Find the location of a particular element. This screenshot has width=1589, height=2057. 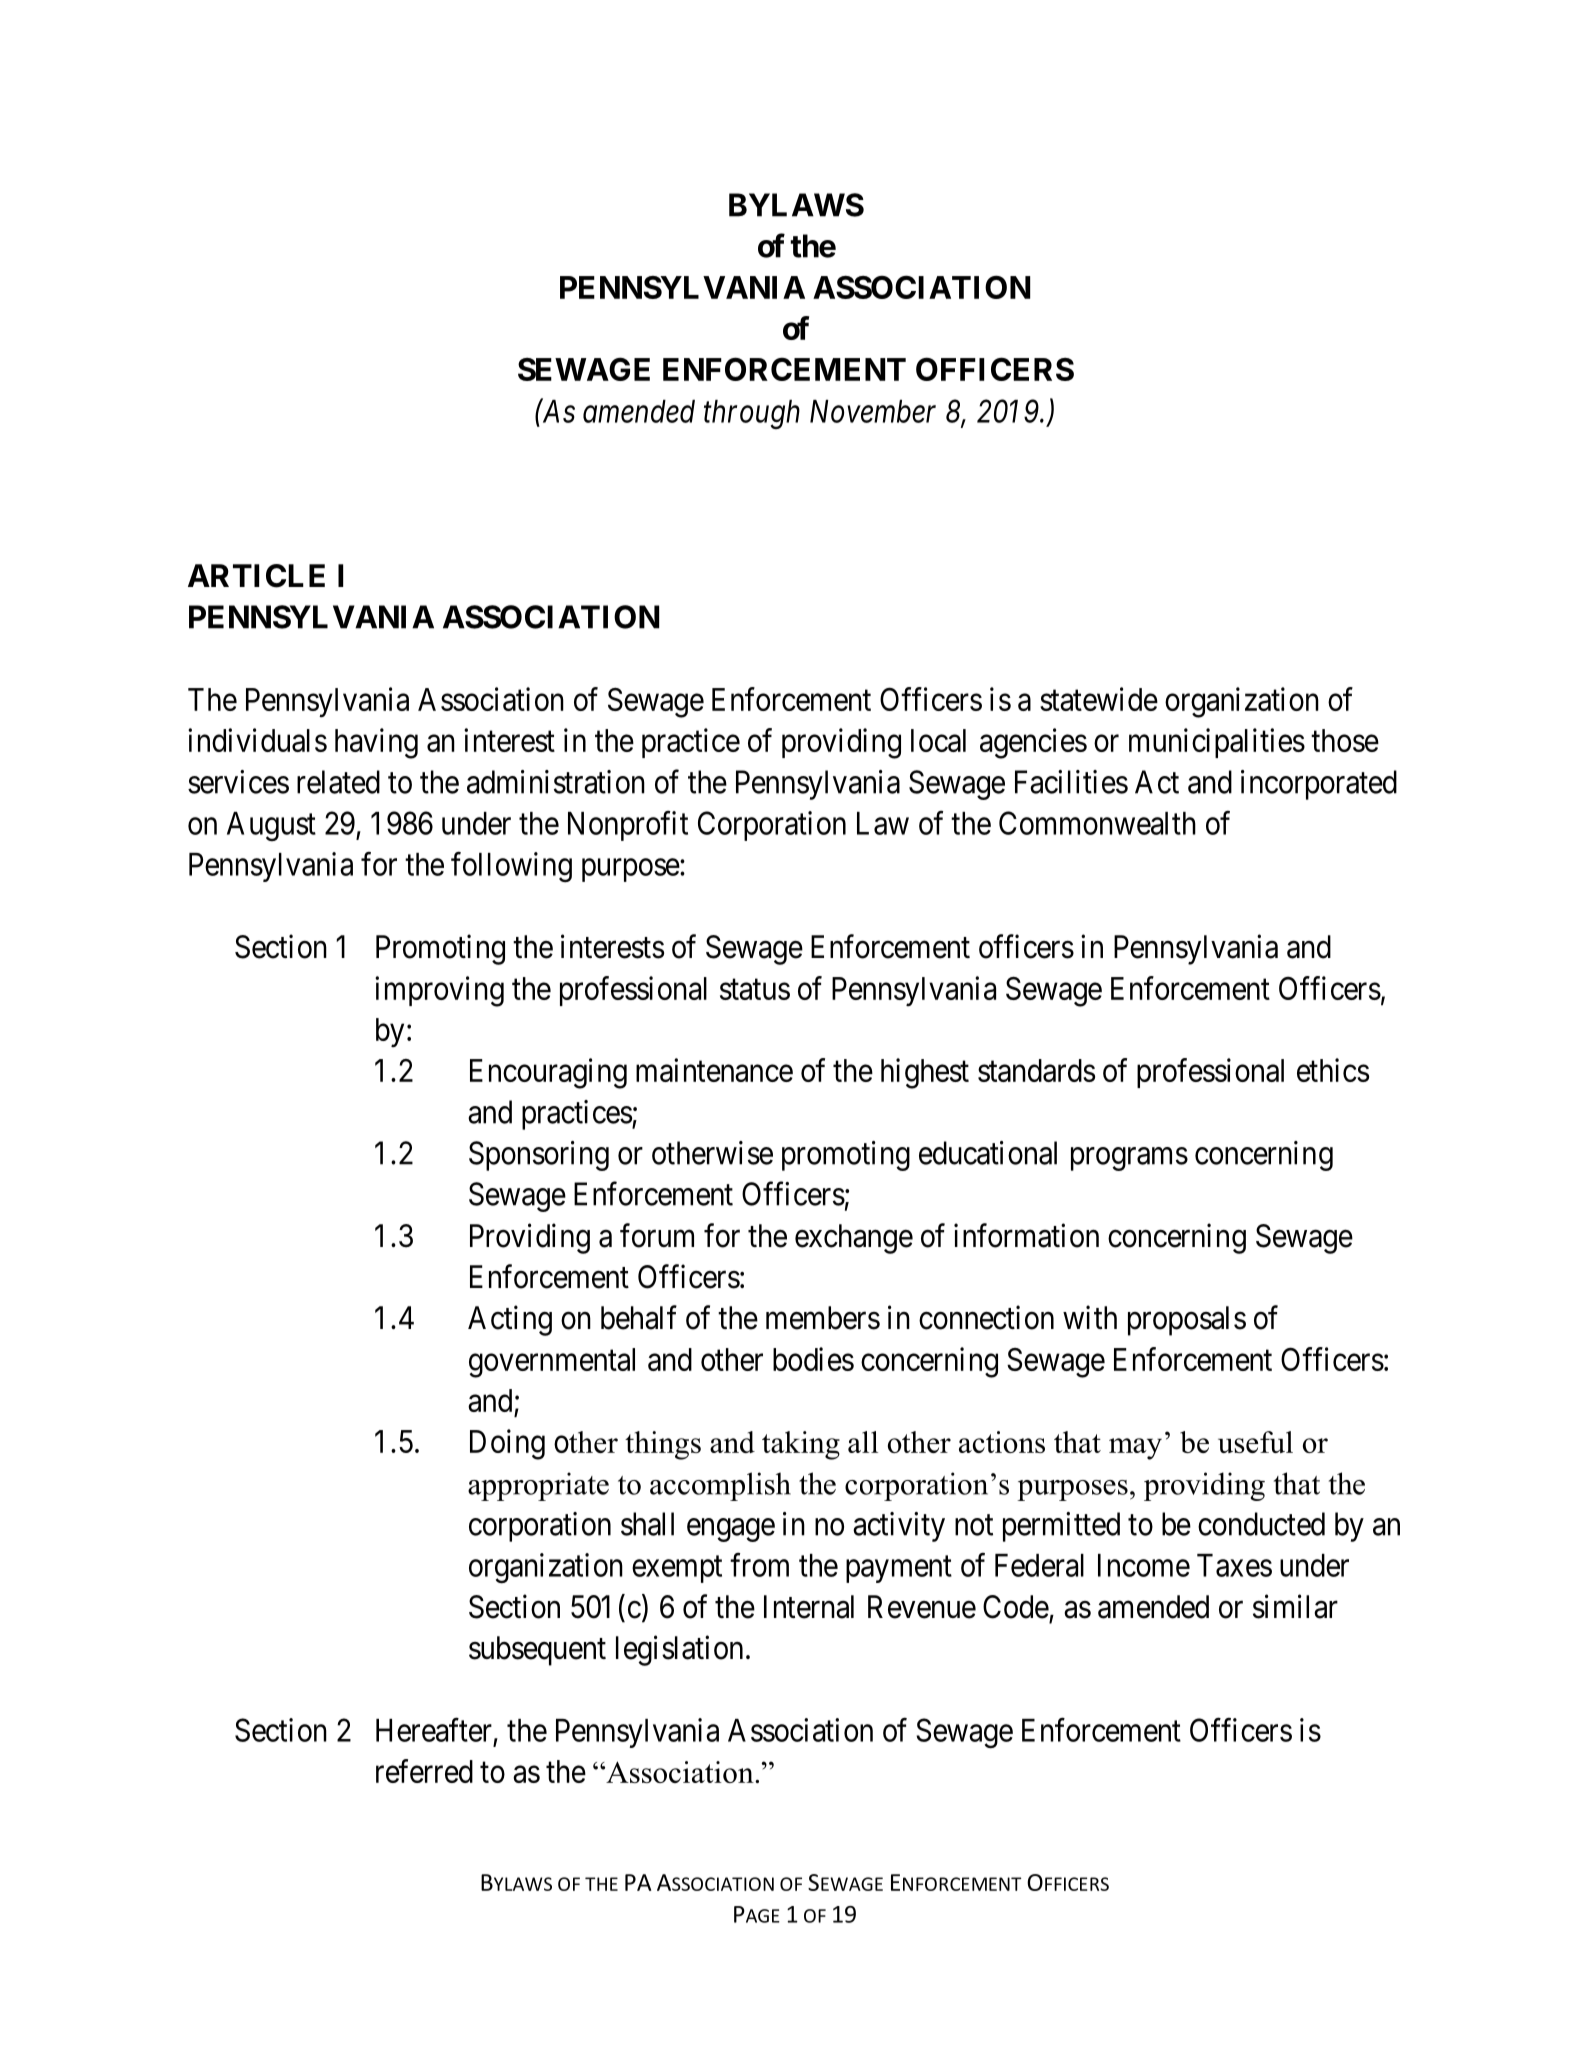

Encouraging is located at coordinates (548, 1073).
